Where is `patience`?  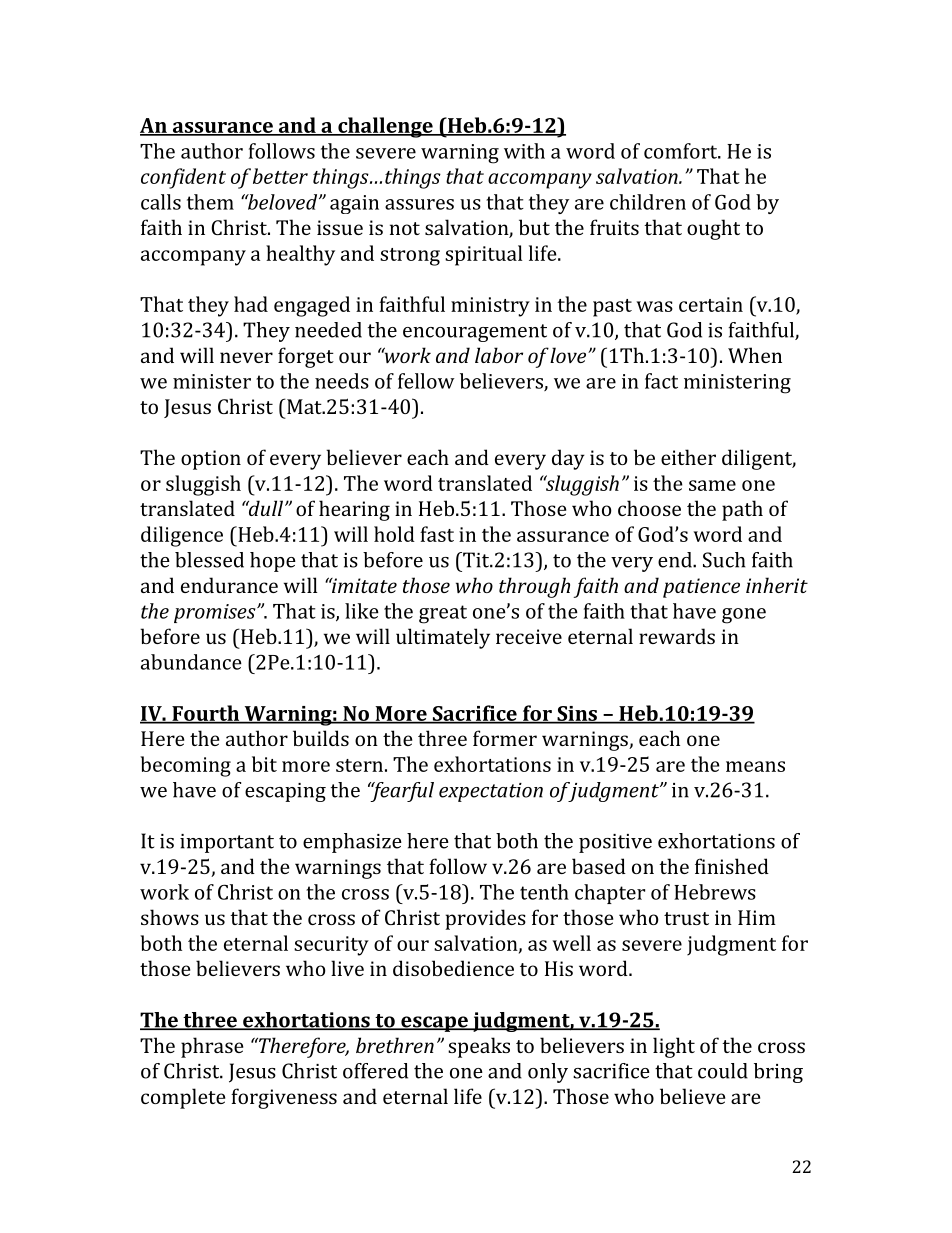 patience is located at coordinates (701, 588).
